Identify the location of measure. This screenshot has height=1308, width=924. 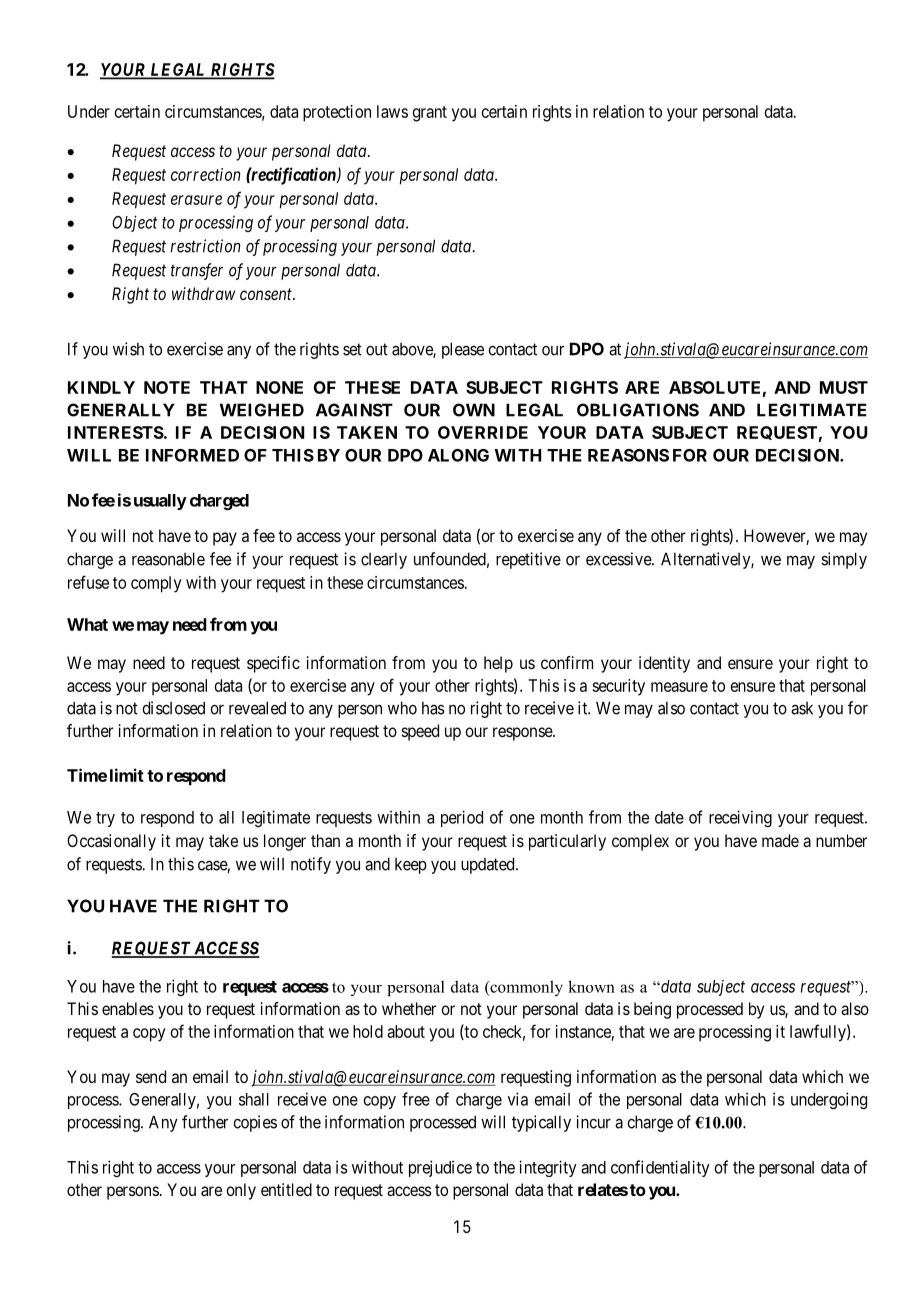
(679, 687).
